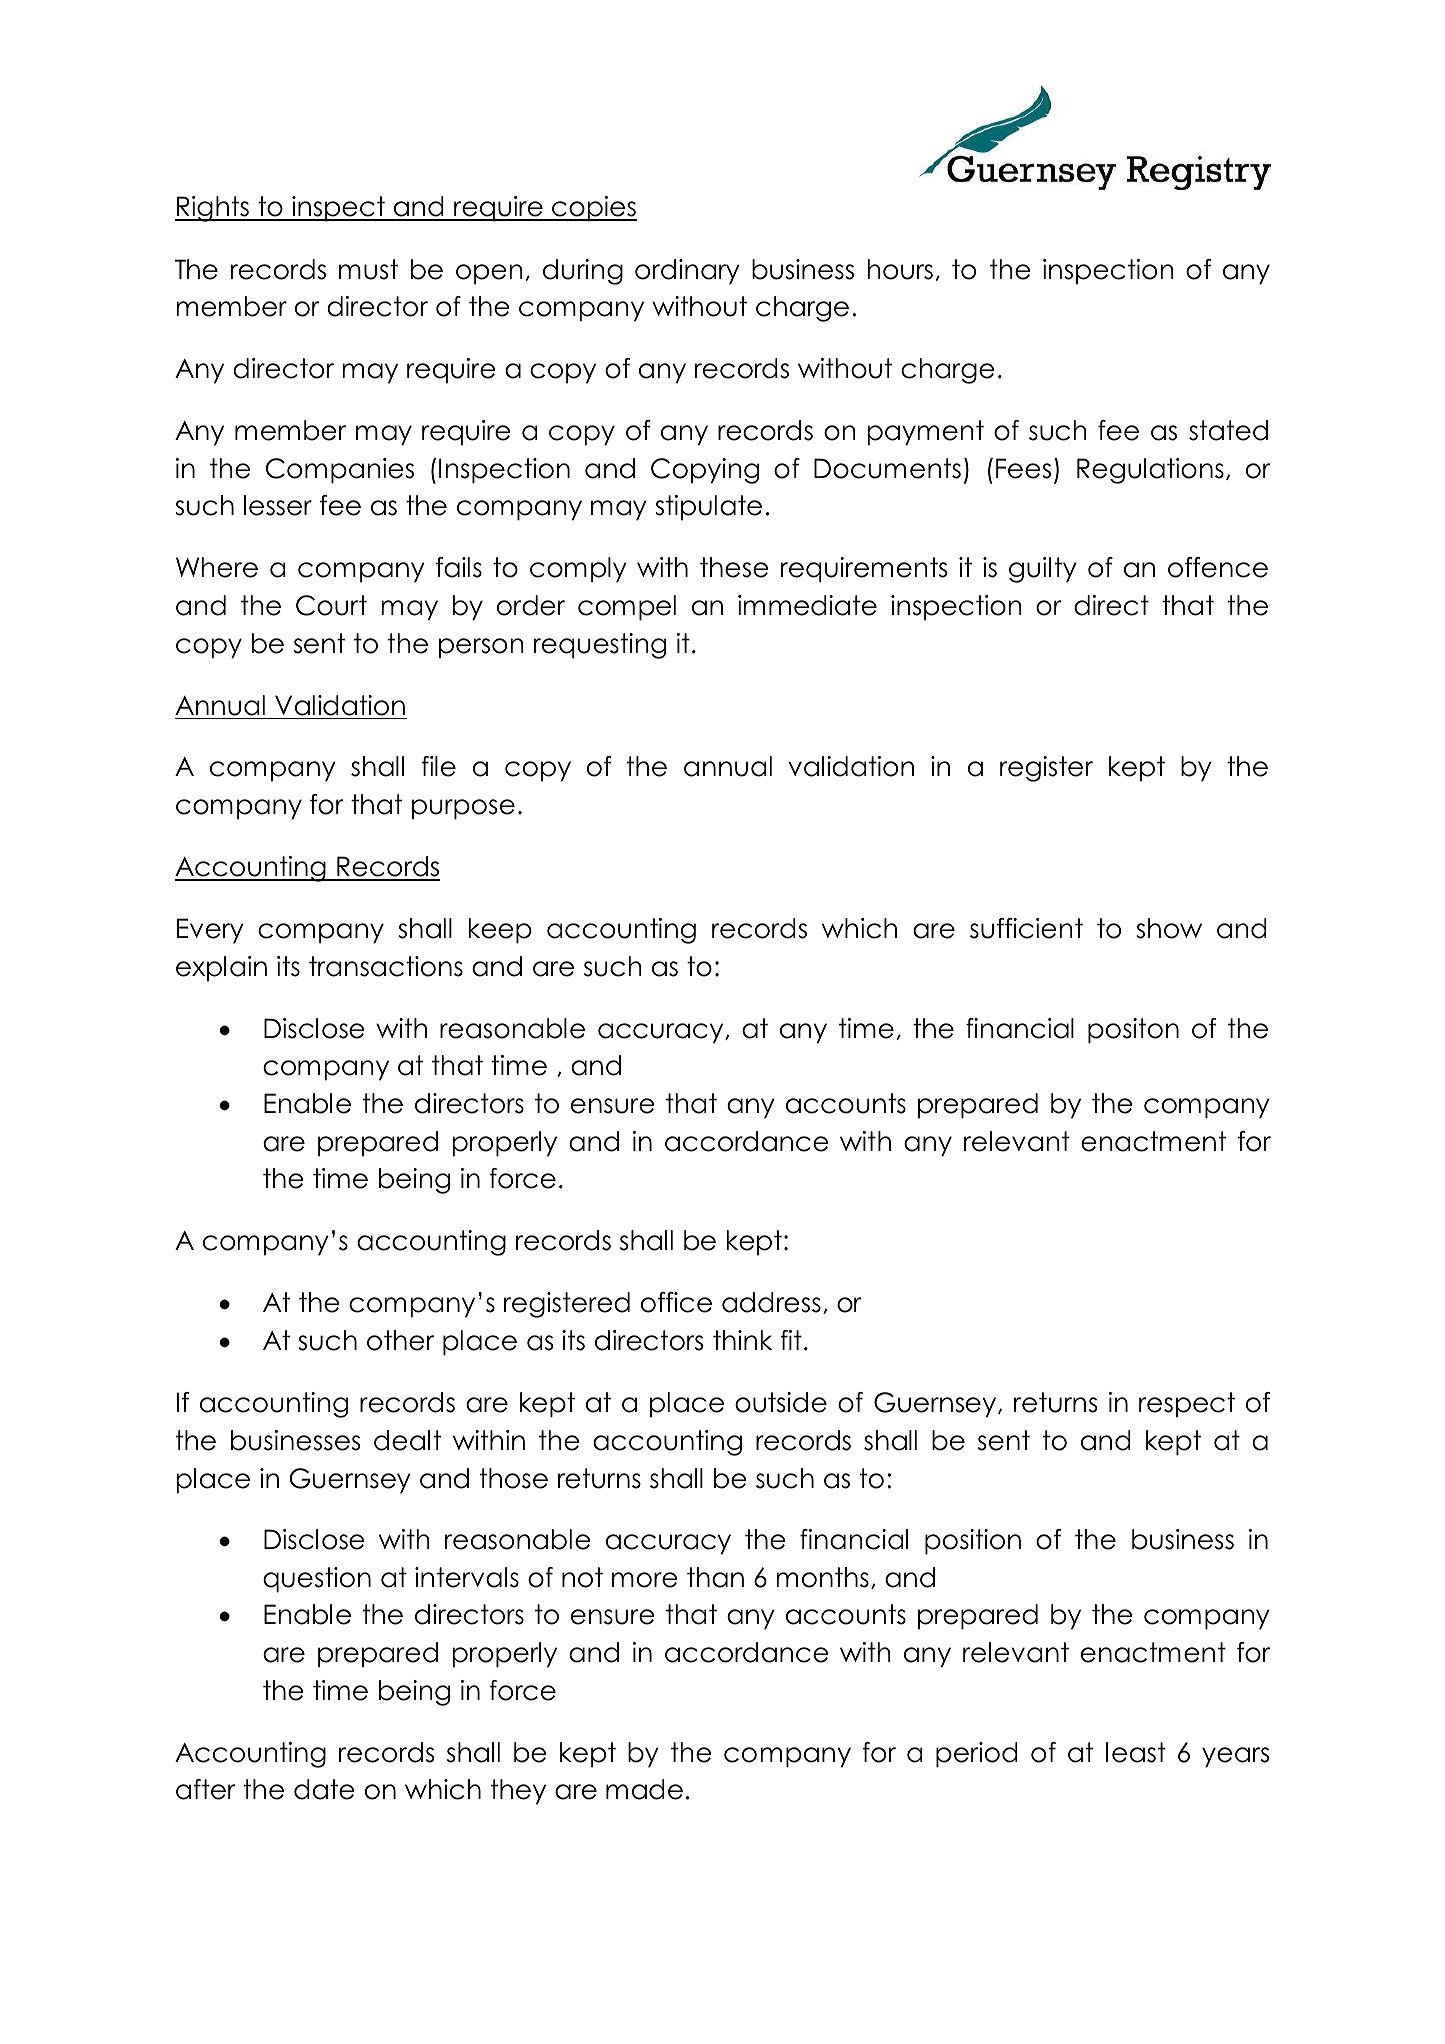 The height and width of the screenshot is (2044, 1445). I want to click on date, so click(324, 1789).
